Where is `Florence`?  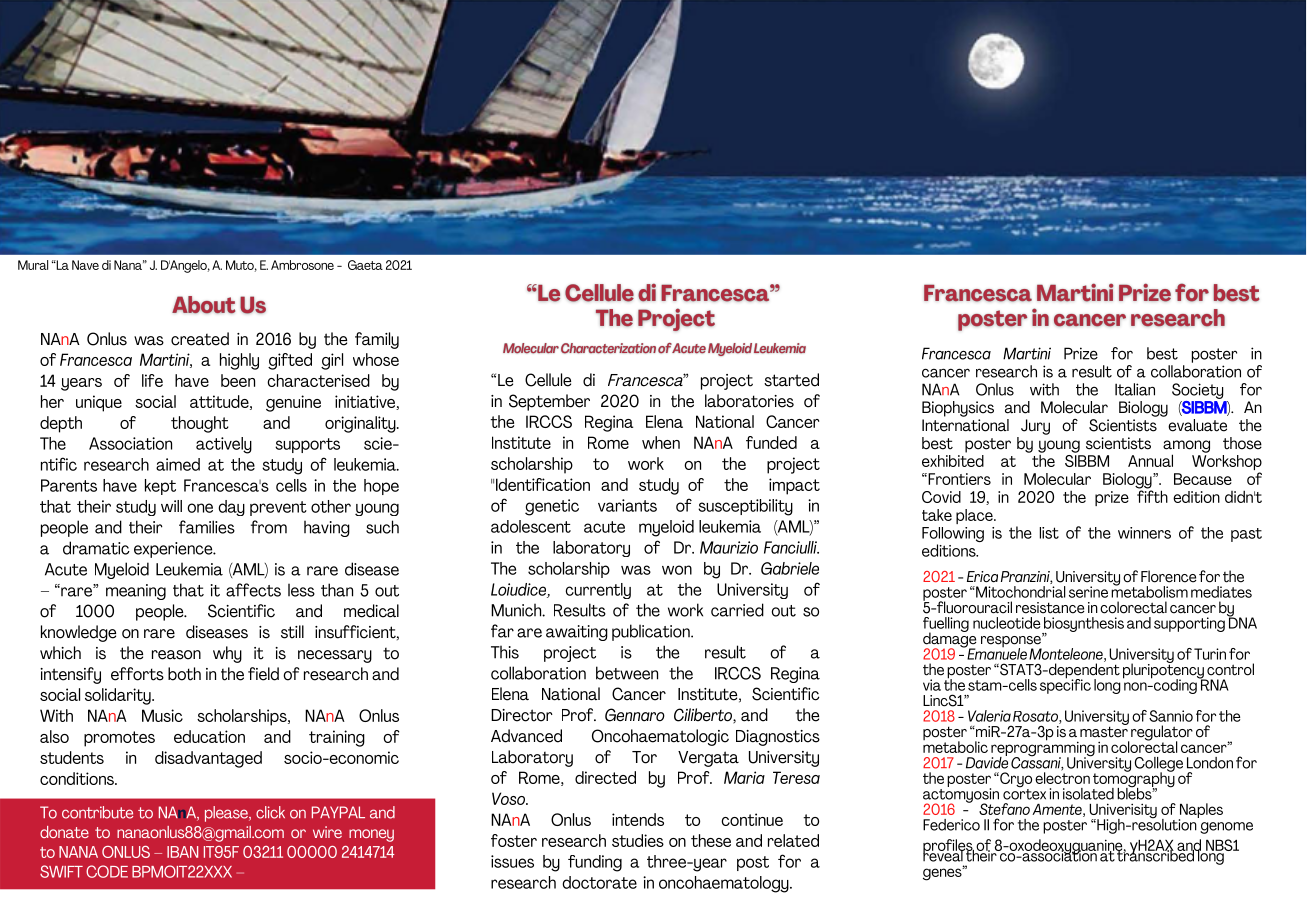
Florence is located at coordinates (1169, 576).
